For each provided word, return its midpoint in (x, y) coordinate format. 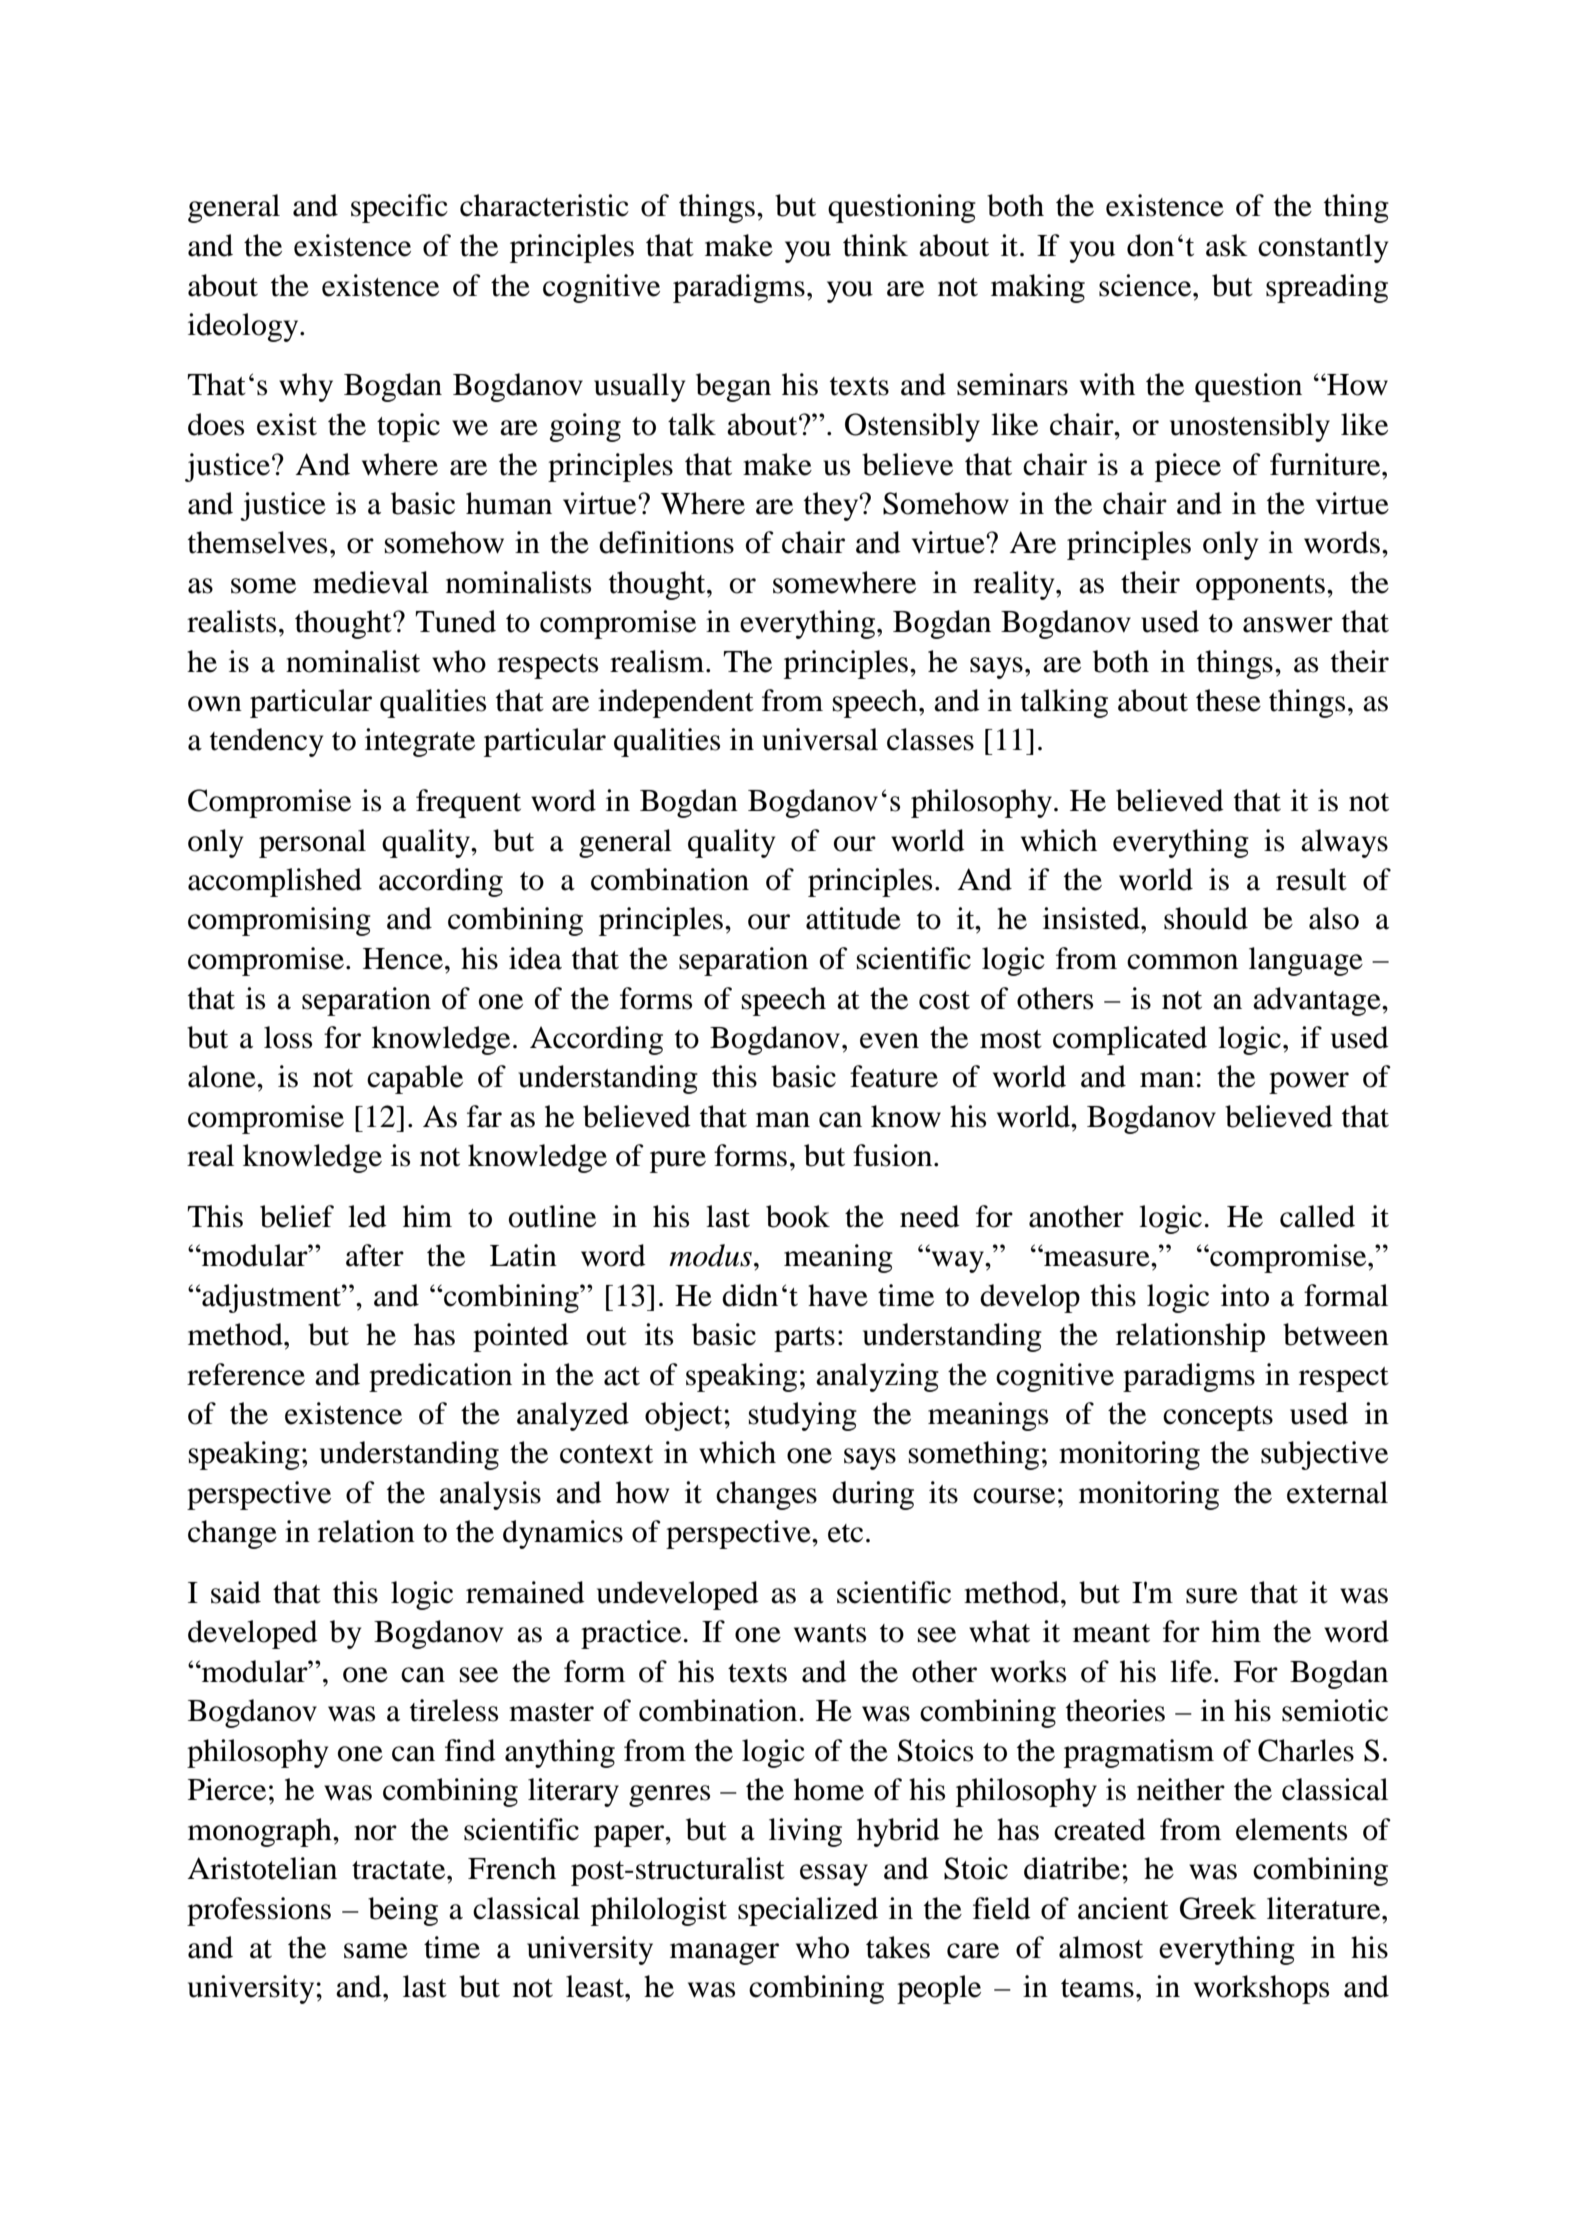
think (875, 245)
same (376, 1951)
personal (312, 843)
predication (440, 1377)
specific (399, 208)
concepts (1218, 1418)
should (1206, 918)
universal (820, 739)
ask (1227, 245)
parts (804, 1339)
